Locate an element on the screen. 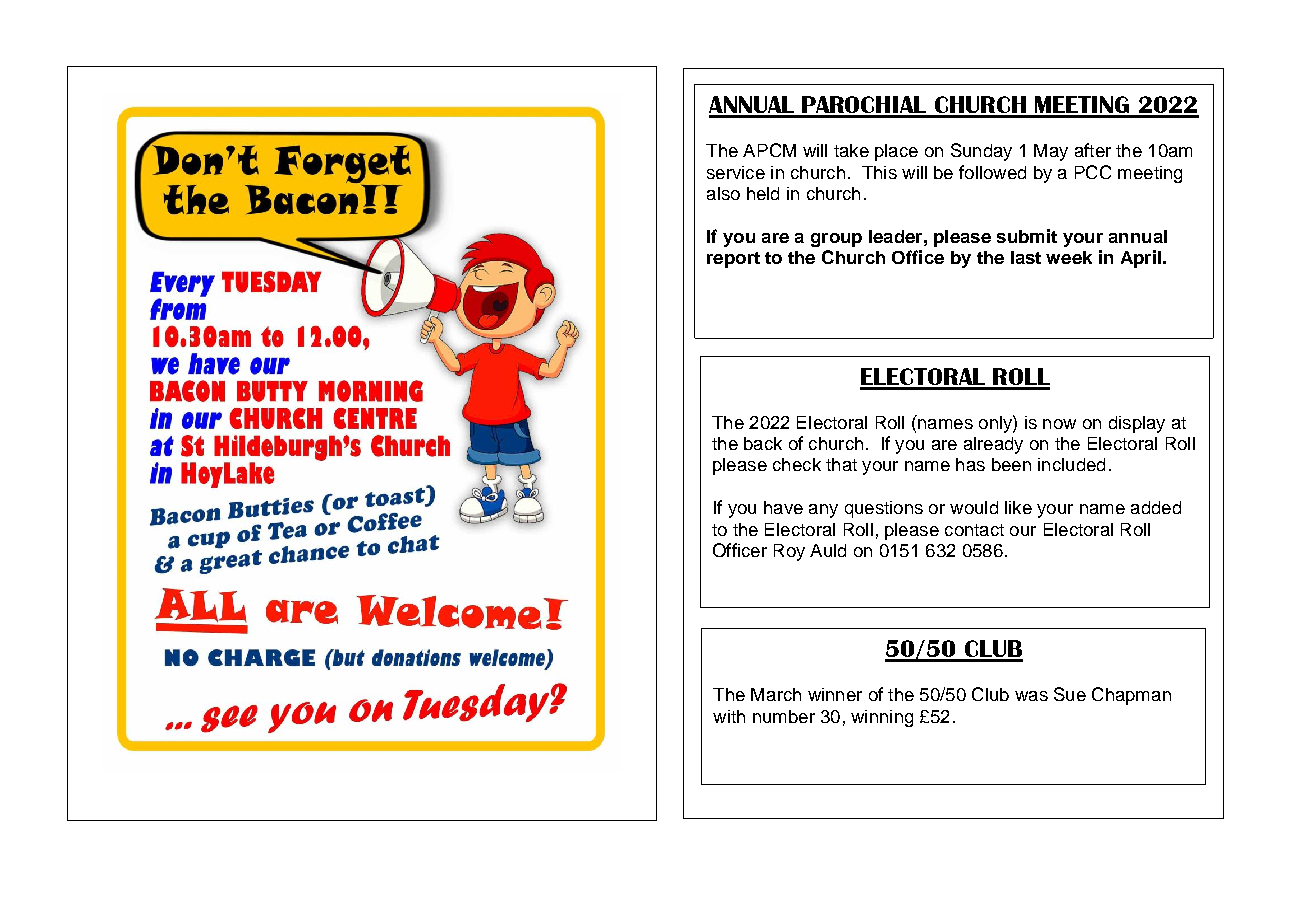 This screenshot has height=924, width=1308. PCC is located at coordinates (1093, 172).
